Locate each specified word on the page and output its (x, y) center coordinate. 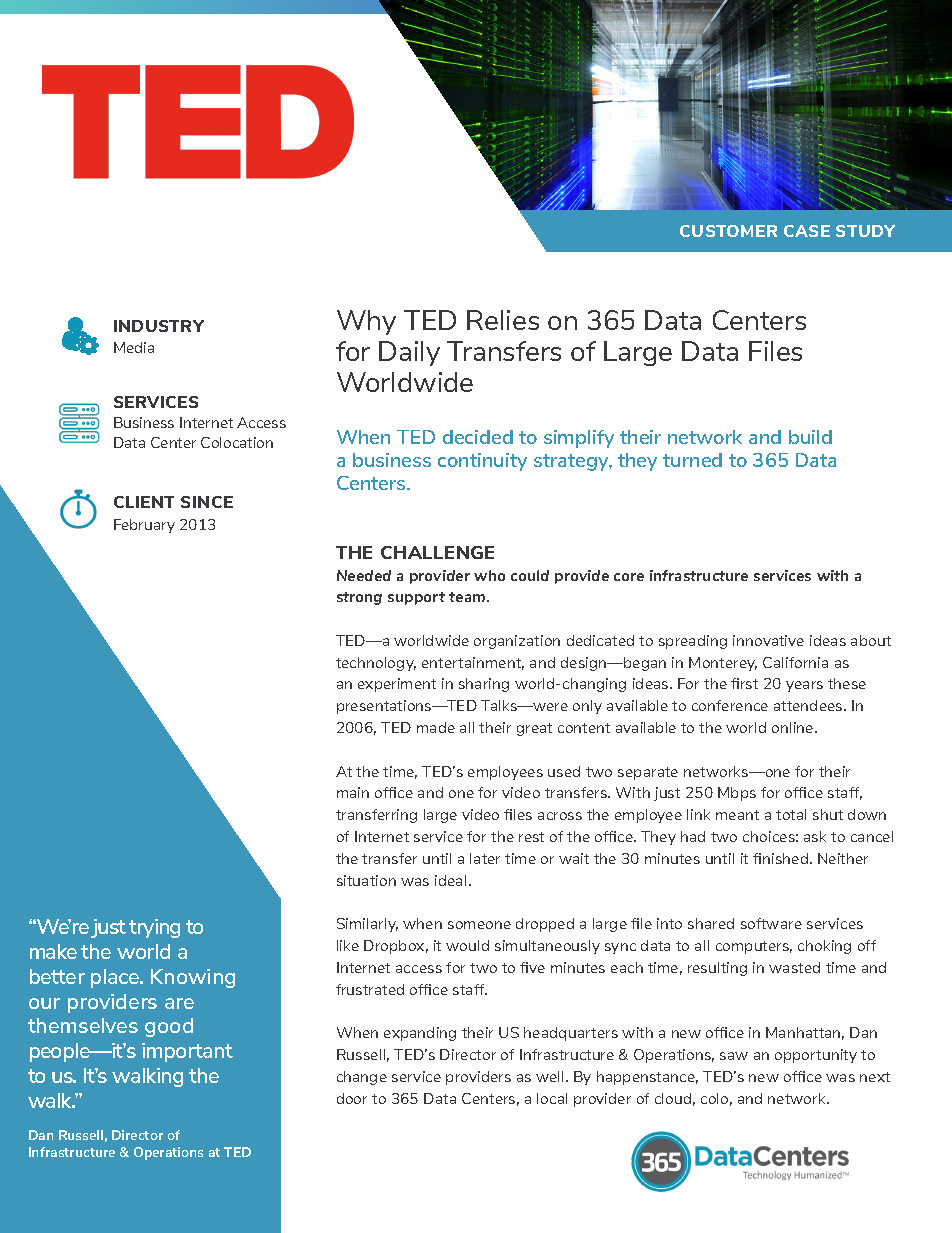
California (795, 662)
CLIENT (144, 502)
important (187, 1052)
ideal (450, 880)
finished (780, 858)
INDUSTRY (159, 326)
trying (154, 928)
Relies (503, 320)
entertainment (473, 663)
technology (376, 664)
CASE (807, 231)
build (810, 437)
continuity (482, 462)
